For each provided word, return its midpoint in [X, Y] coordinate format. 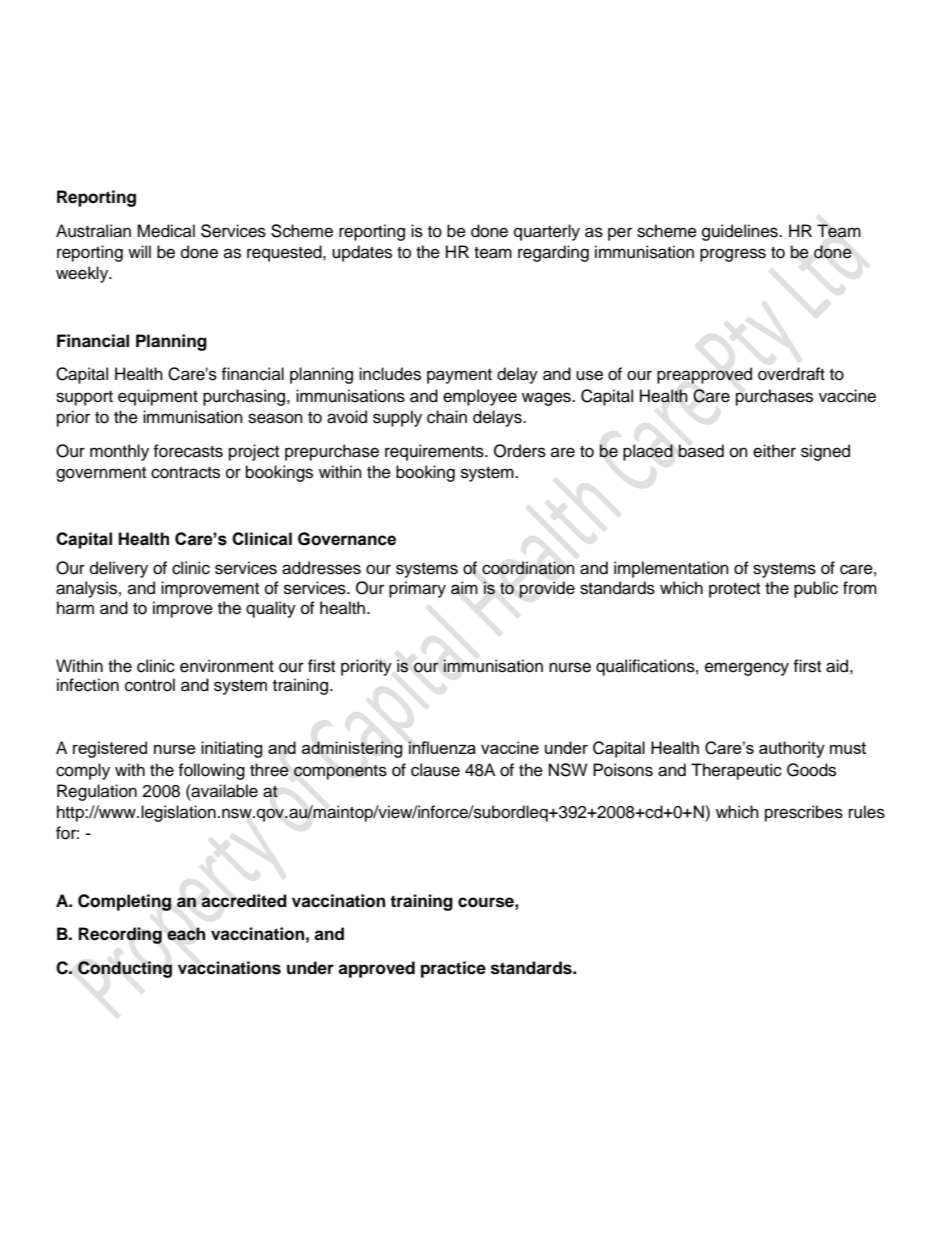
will [139, 251]
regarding [553, 253]
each [186, 934]
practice [453, 969]
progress [733, 255]
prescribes [804, 813]
